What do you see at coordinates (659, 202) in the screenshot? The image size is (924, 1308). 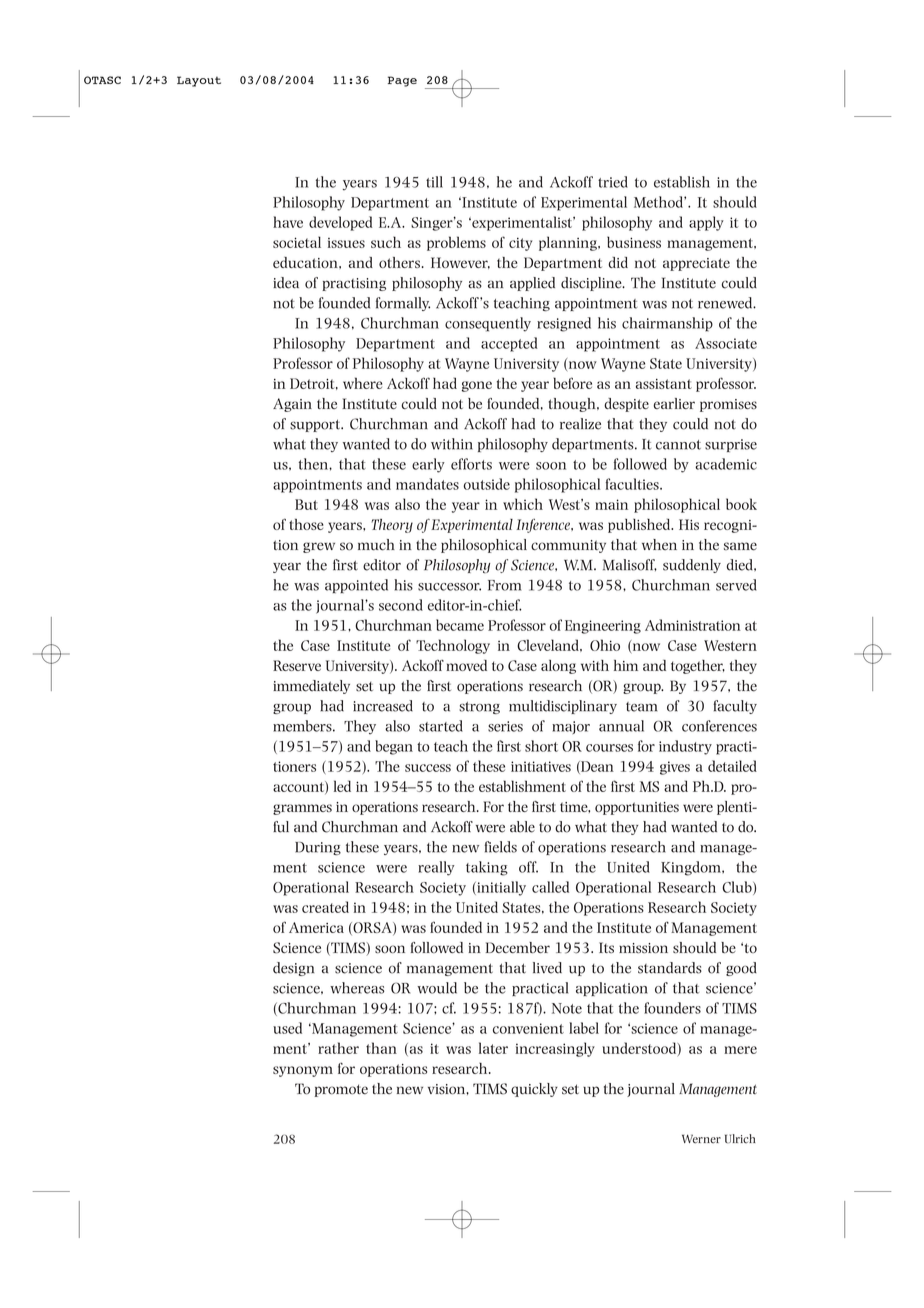 I see `Method` at bounding box center [659, 202].
